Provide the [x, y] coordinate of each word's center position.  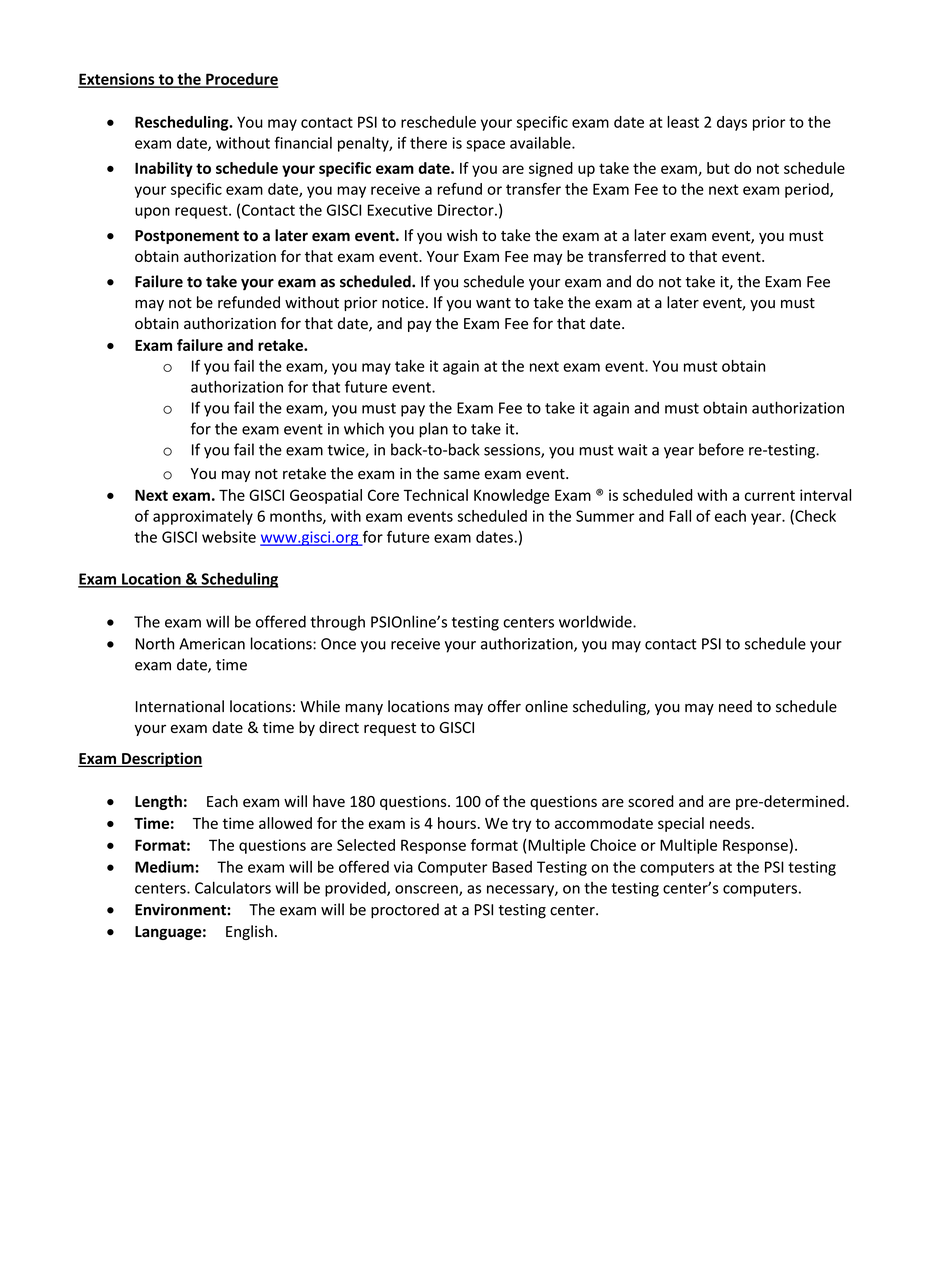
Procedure [241, 80]
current [770, 495]
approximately [203, 517]
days [732, 123]
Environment [181, 909]
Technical [436, 495]
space [485, 146]
